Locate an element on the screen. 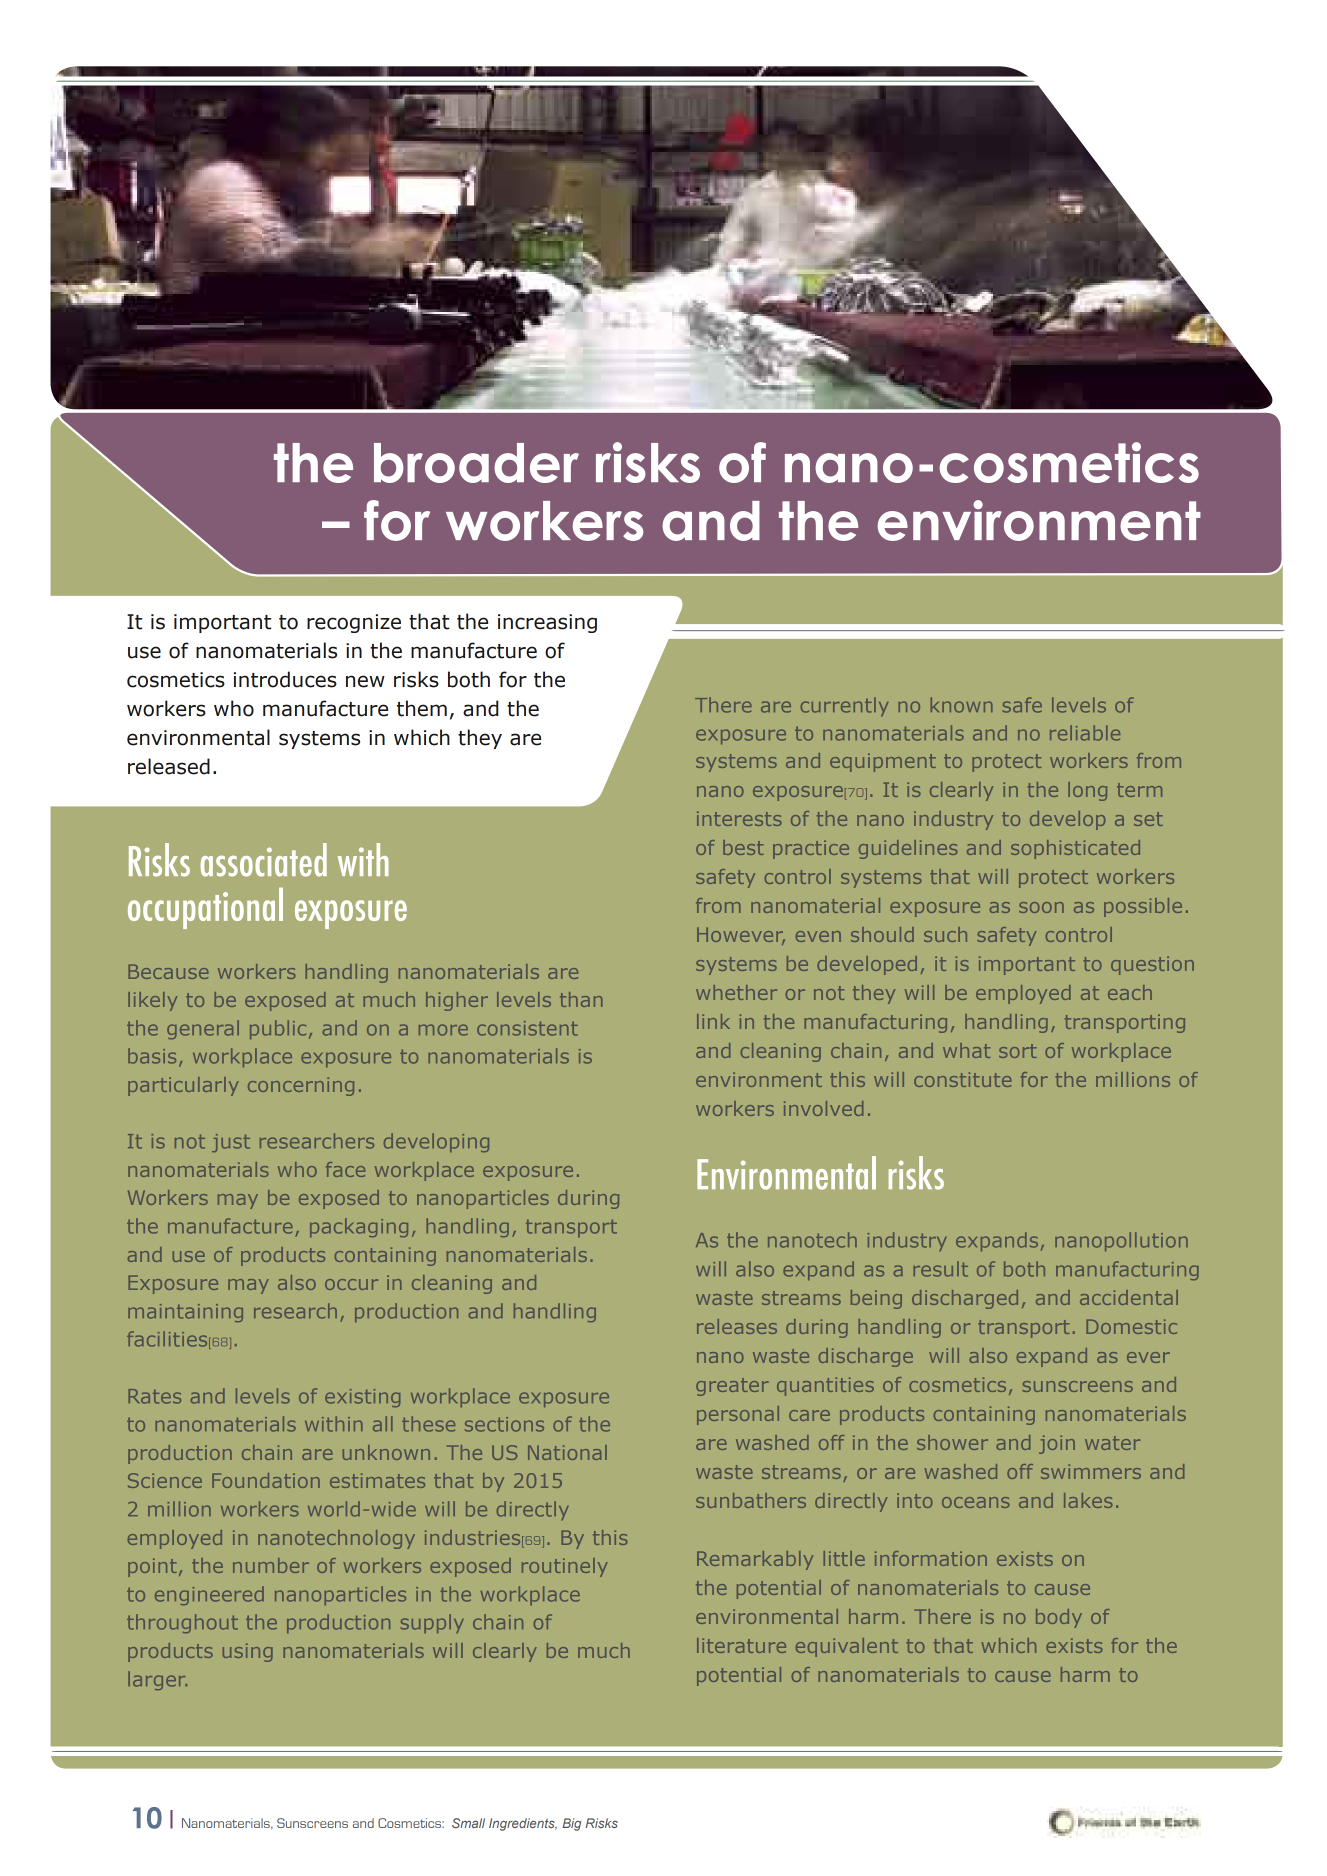  National is located at coordinates (567, 1452).
